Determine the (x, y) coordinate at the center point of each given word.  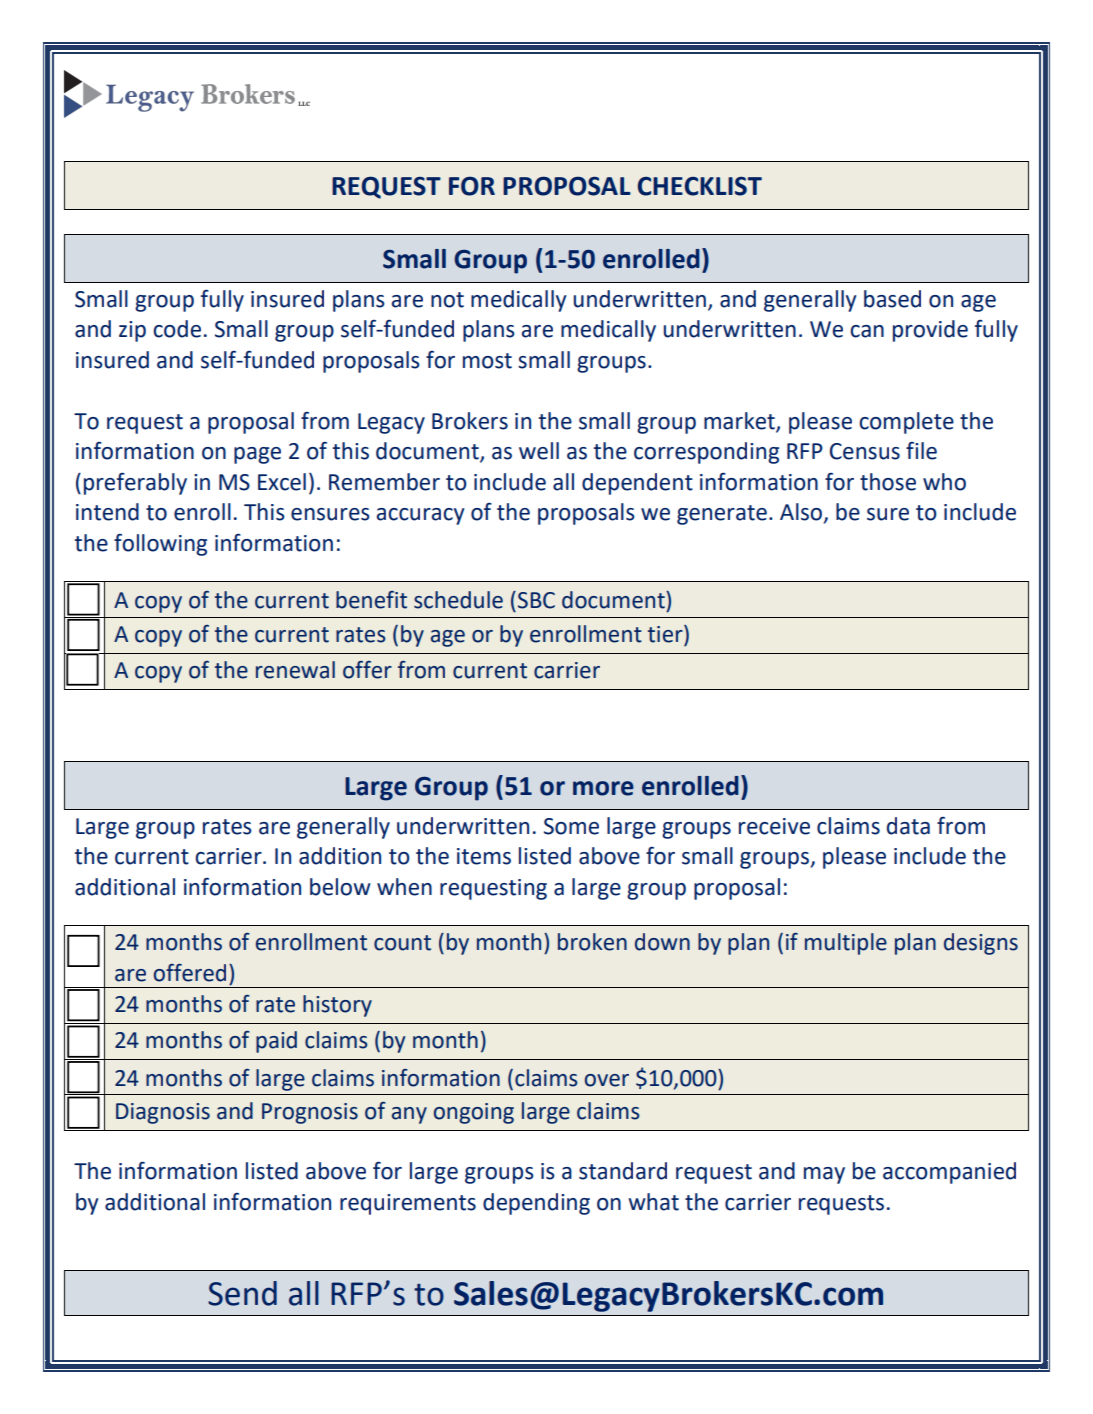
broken (592, 942)
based (892, 299)
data (908, 826)
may (824, 1175)
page (257, 455)
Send (242, 1293)
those (888, 482)
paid (276, 1042)
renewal (295, 670)
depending (536, 1204)
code (177, 329)
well (539, 451)
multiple (846, 944)
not (447, 300)
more (603, 788)
